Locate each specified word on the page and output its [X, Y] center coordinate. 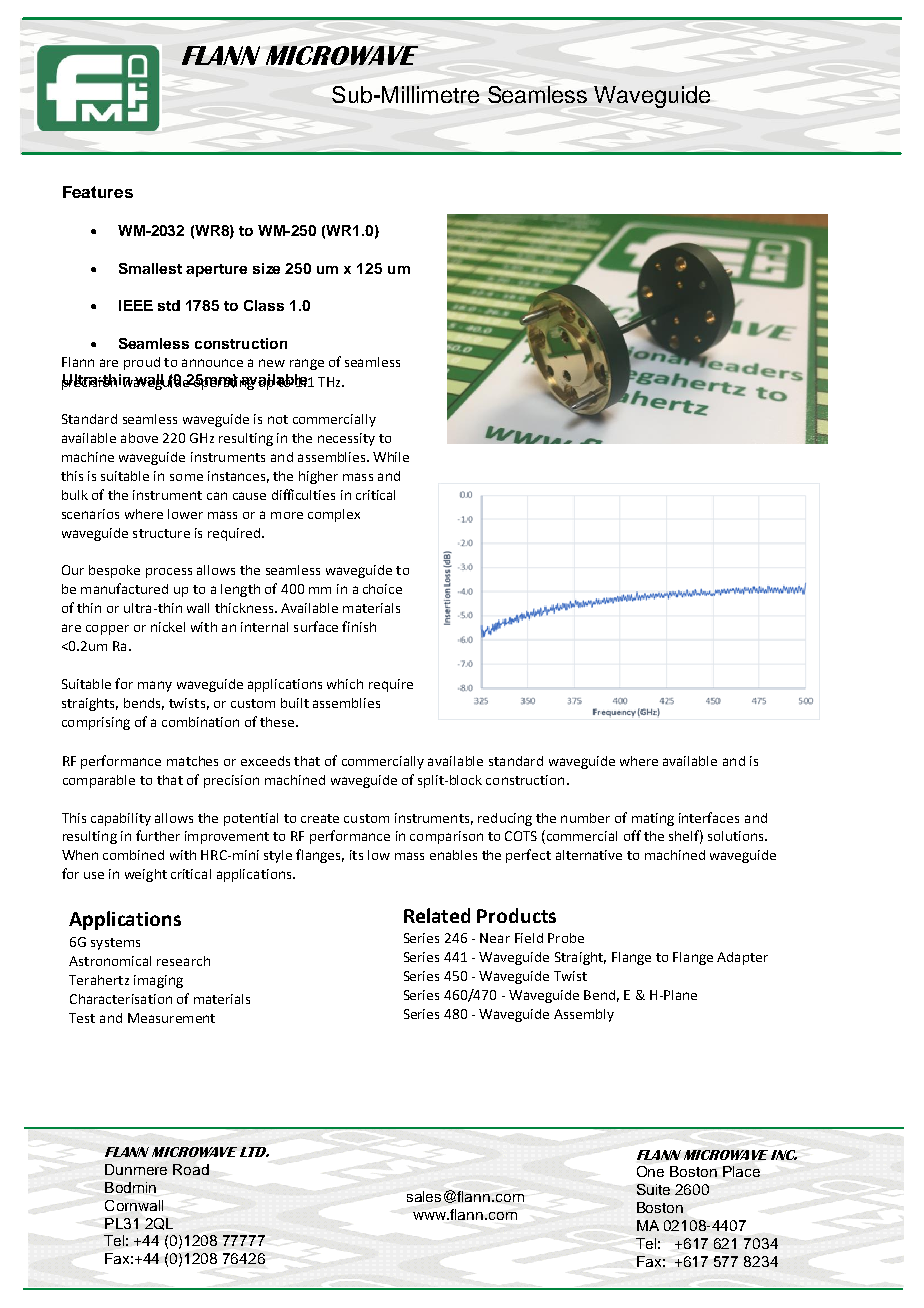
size [266, 268]
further [158, 835]
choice [382, 589]
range [307, 364]
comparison [446, 837]
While [391, 457]
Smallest [150, 268]
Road [191, 1169]
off [632, 835]
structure [161, 533]
